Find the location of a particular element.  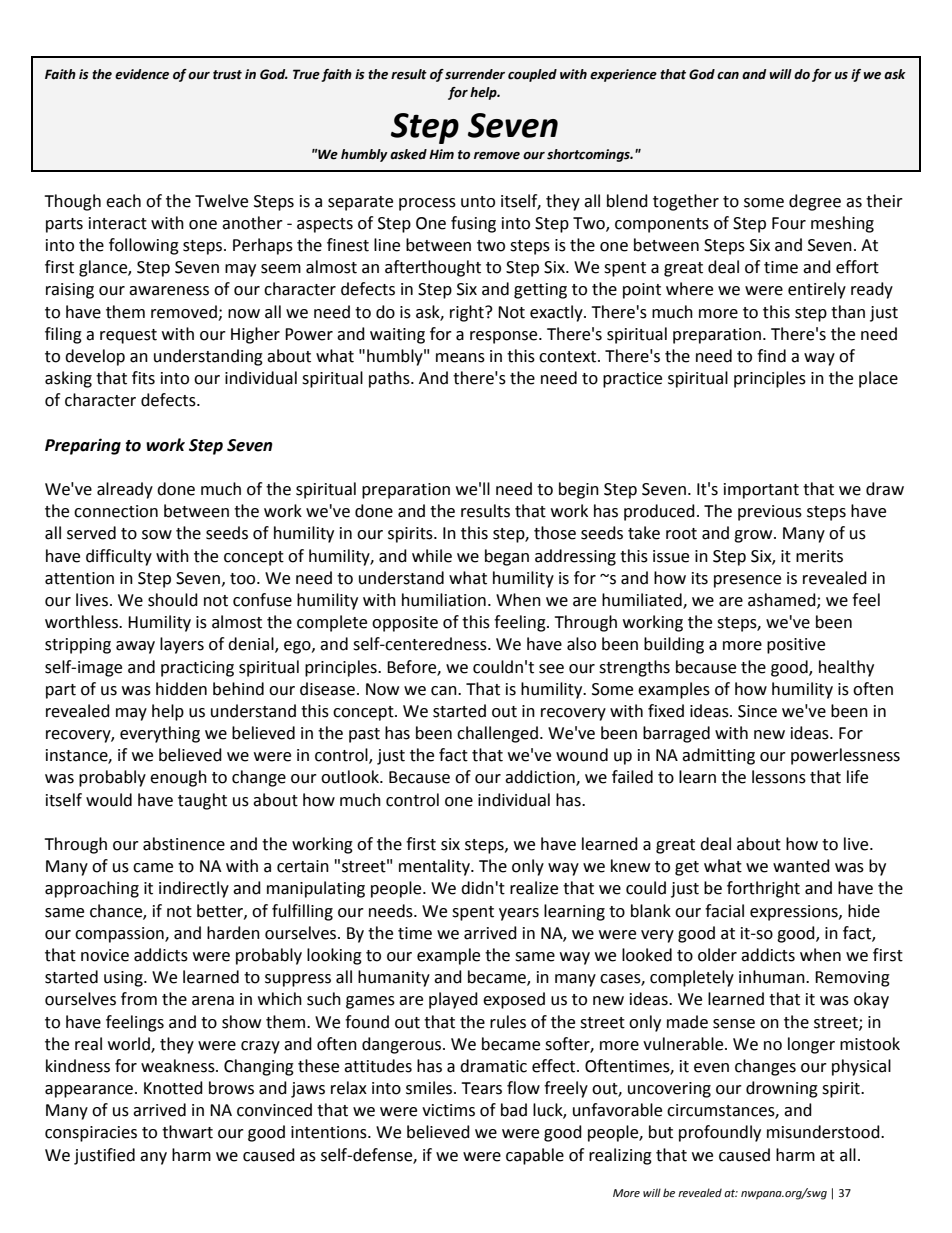

important is located at coordinates (761, 491).
